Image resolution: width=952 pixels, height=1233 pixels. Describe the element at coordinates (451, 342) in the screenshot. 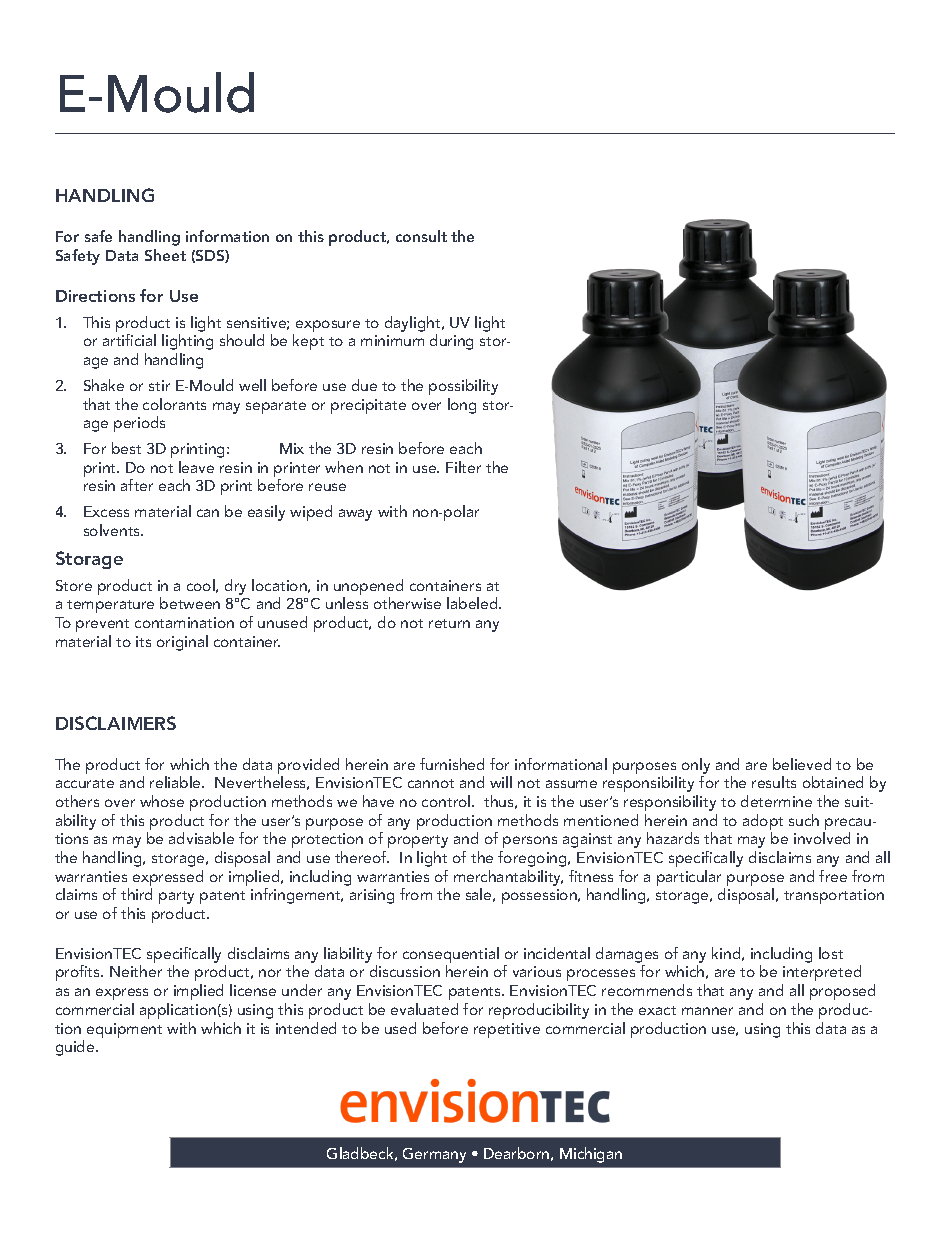

I see `during` at that location.
